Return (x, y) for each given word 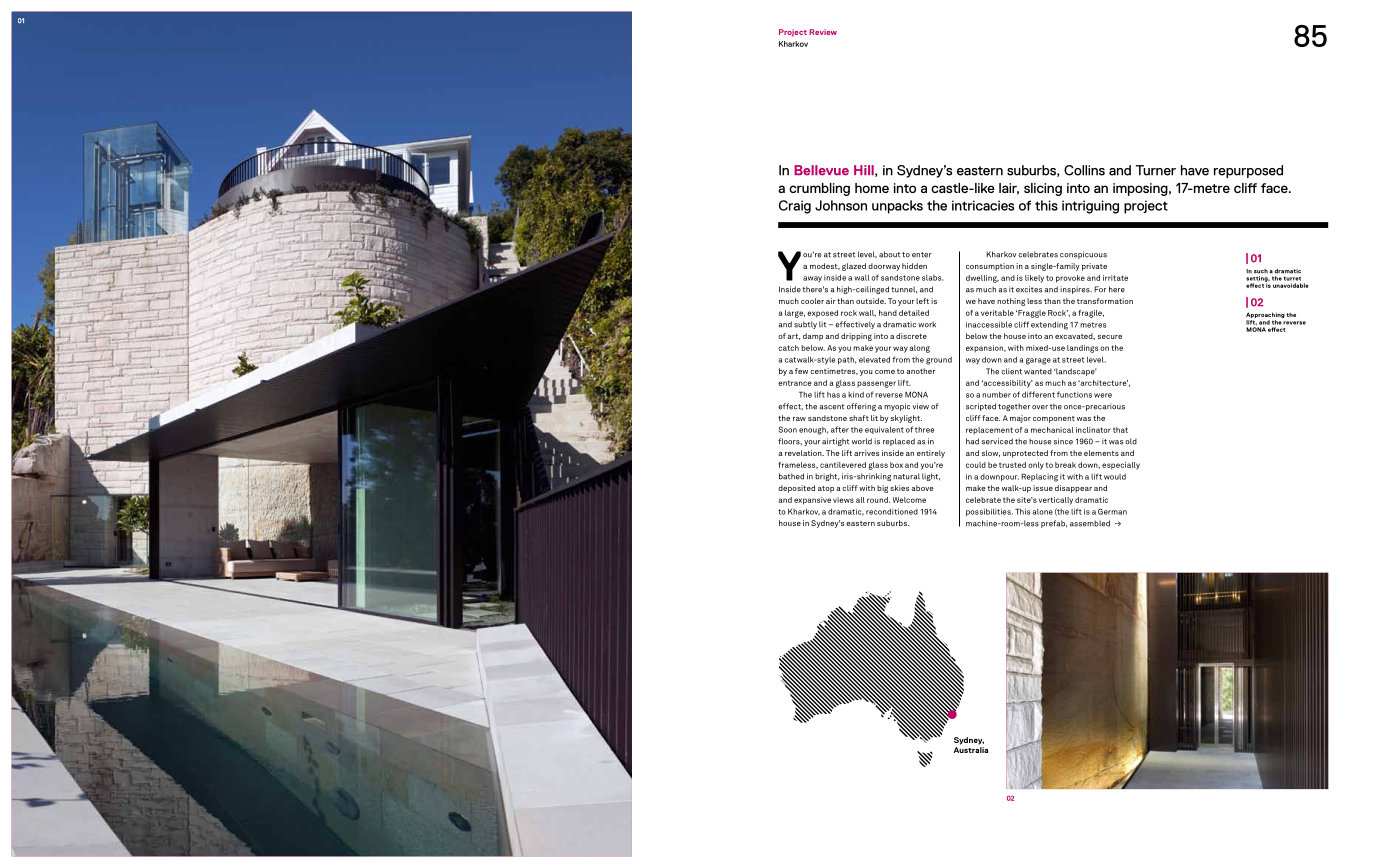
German (1112, 511)
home (872, 188)
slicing (1043, 189)
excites (1029, 289)
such (1261, 271)
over (1040, 407)
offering (861, 407)
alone (1042, 512)
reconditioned (892, 511)
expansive (812, 501)
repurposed (1248, 171)
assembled (1090, 523)
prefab (1054, 524)
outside (871, 301)
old (1131, 441)
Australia (971, 750)
